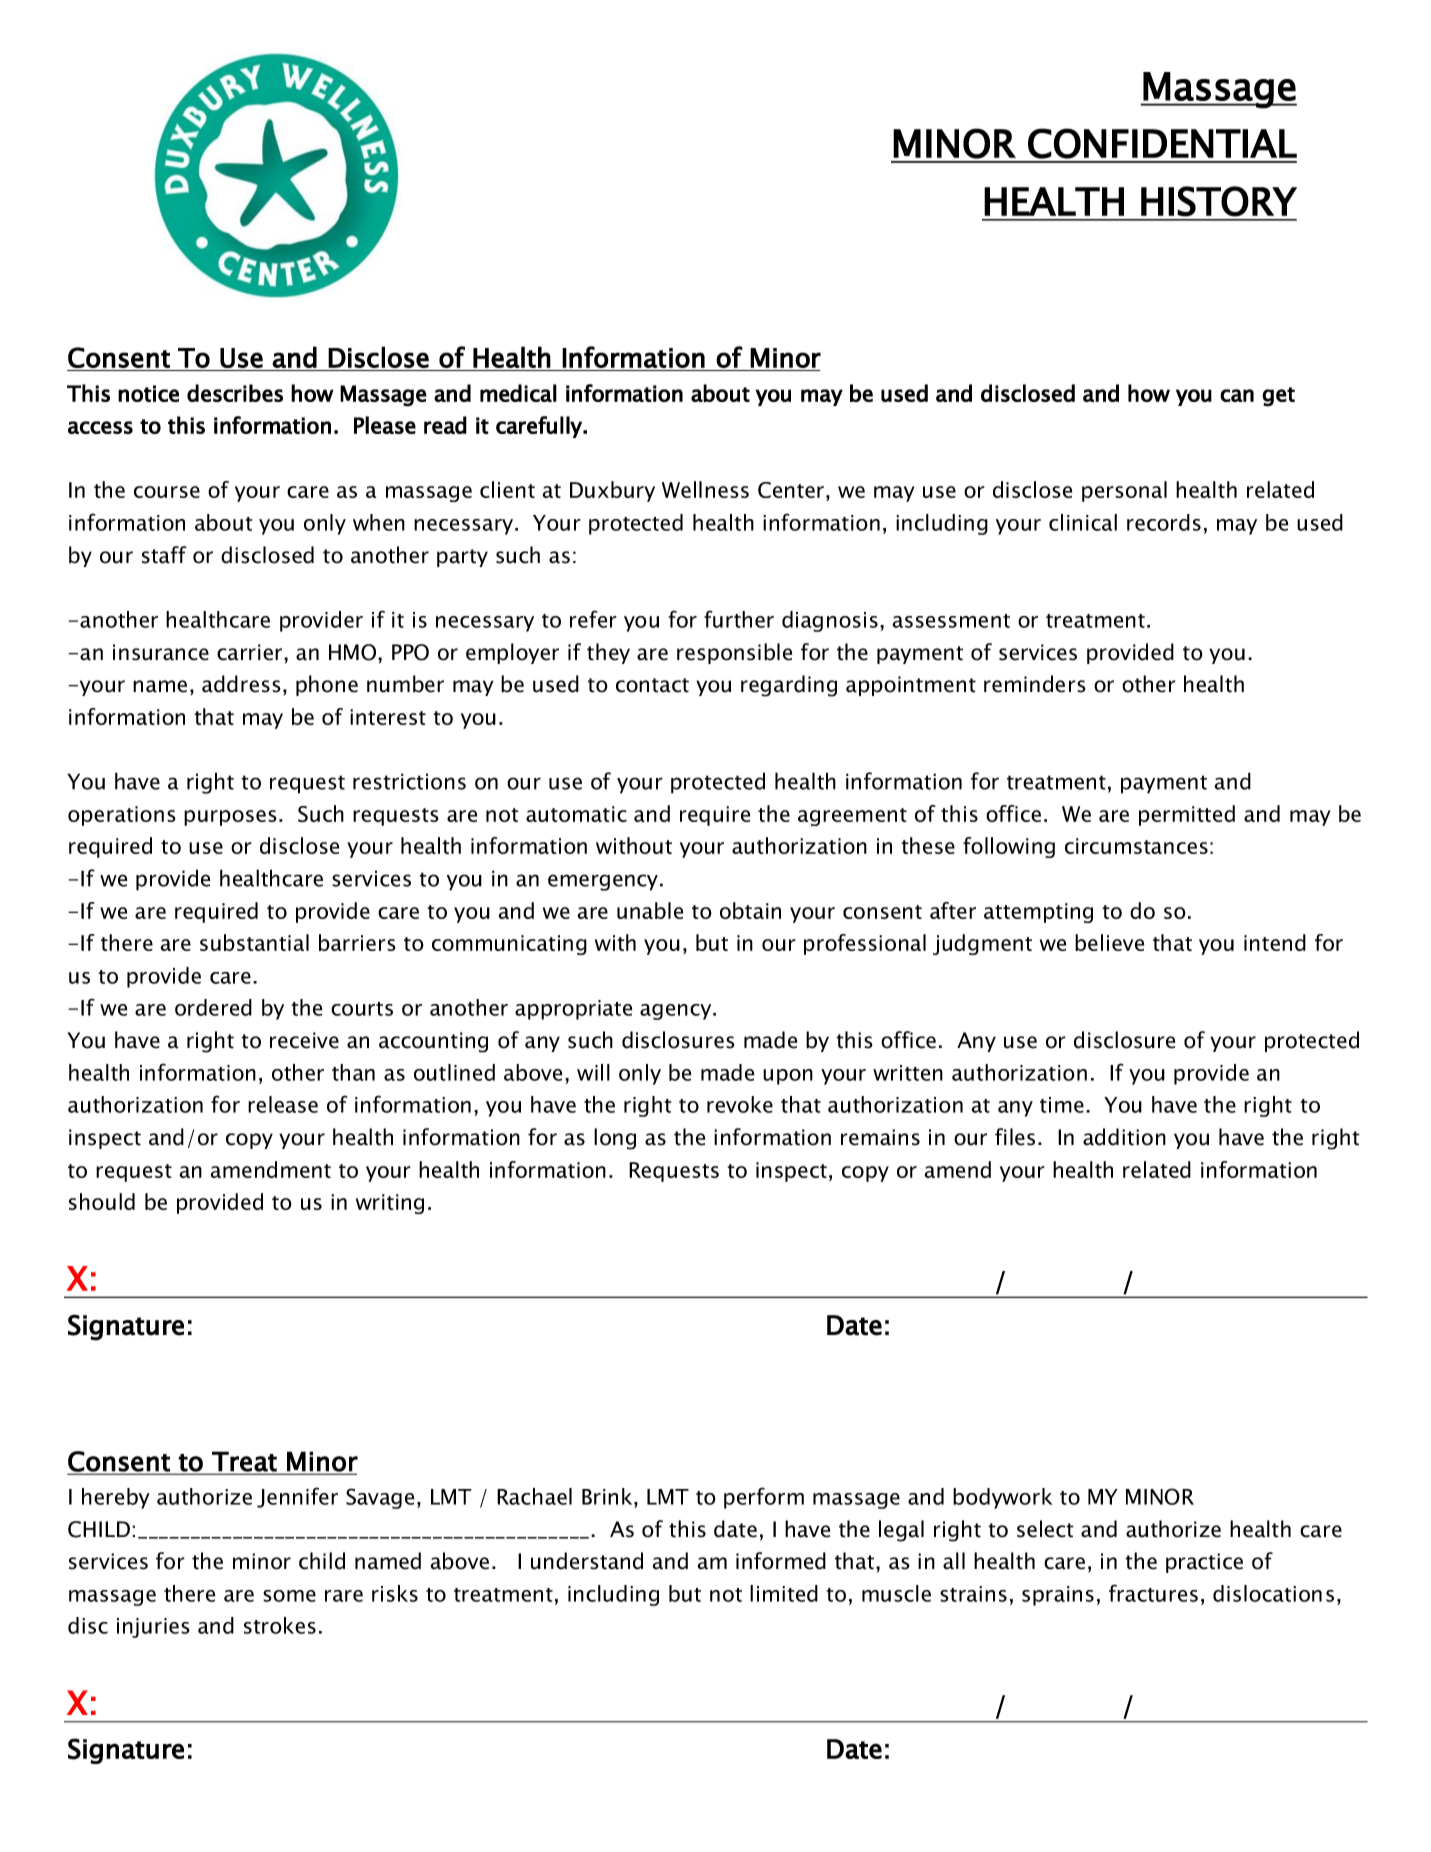  What do you see at coordinates (235, 393) in the page?
I see `describes` at bounding box center [235, 393].
